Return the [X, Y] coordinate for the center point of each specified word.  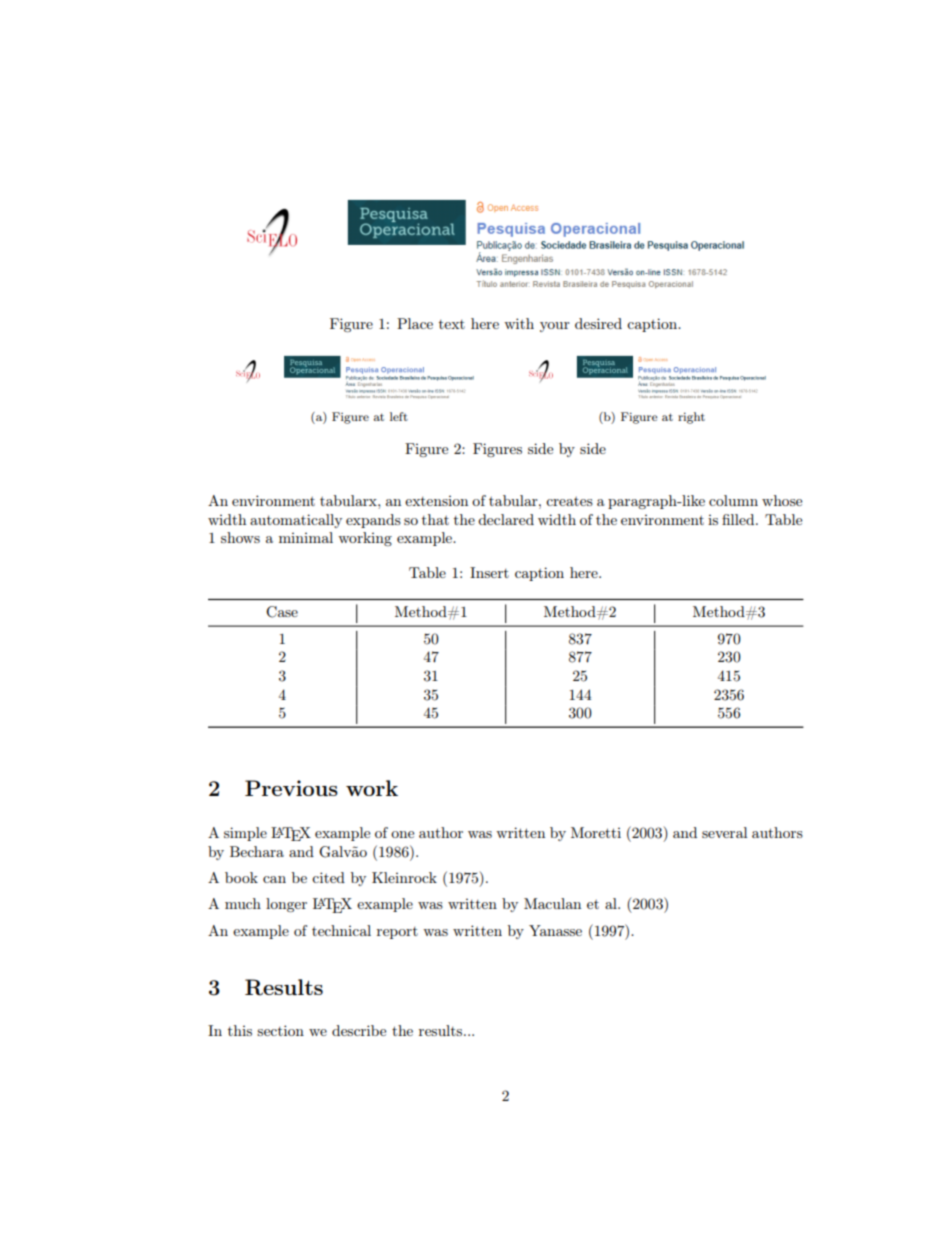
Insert [489, 572]
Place [415, 323]
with [519, 323]
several [724, 832]
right [691, 418]
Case [282, 612]
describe [359, 1030]
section [280, 1030]
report [397, 933]
